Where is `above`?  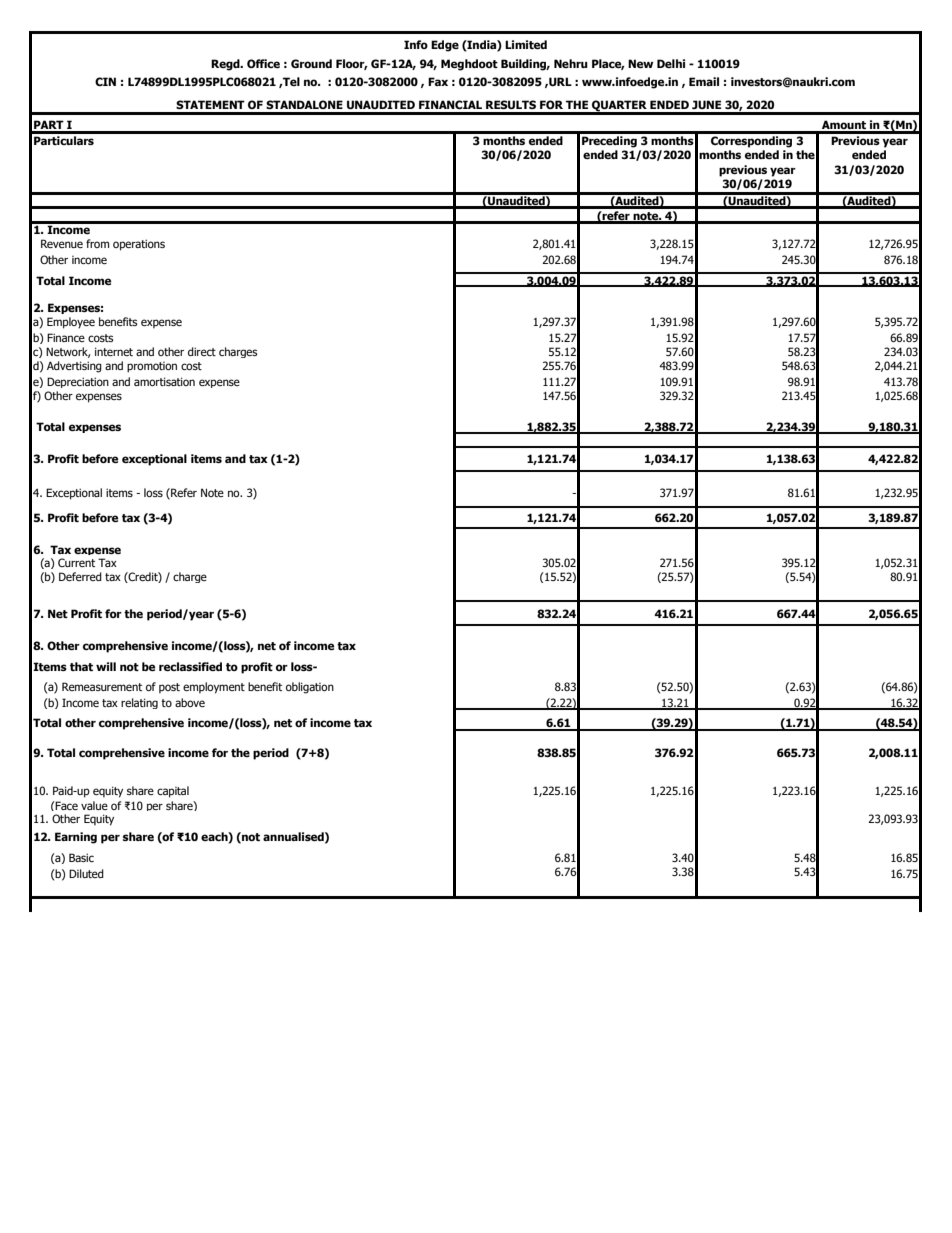
above is located at coordinates (190, 702).
